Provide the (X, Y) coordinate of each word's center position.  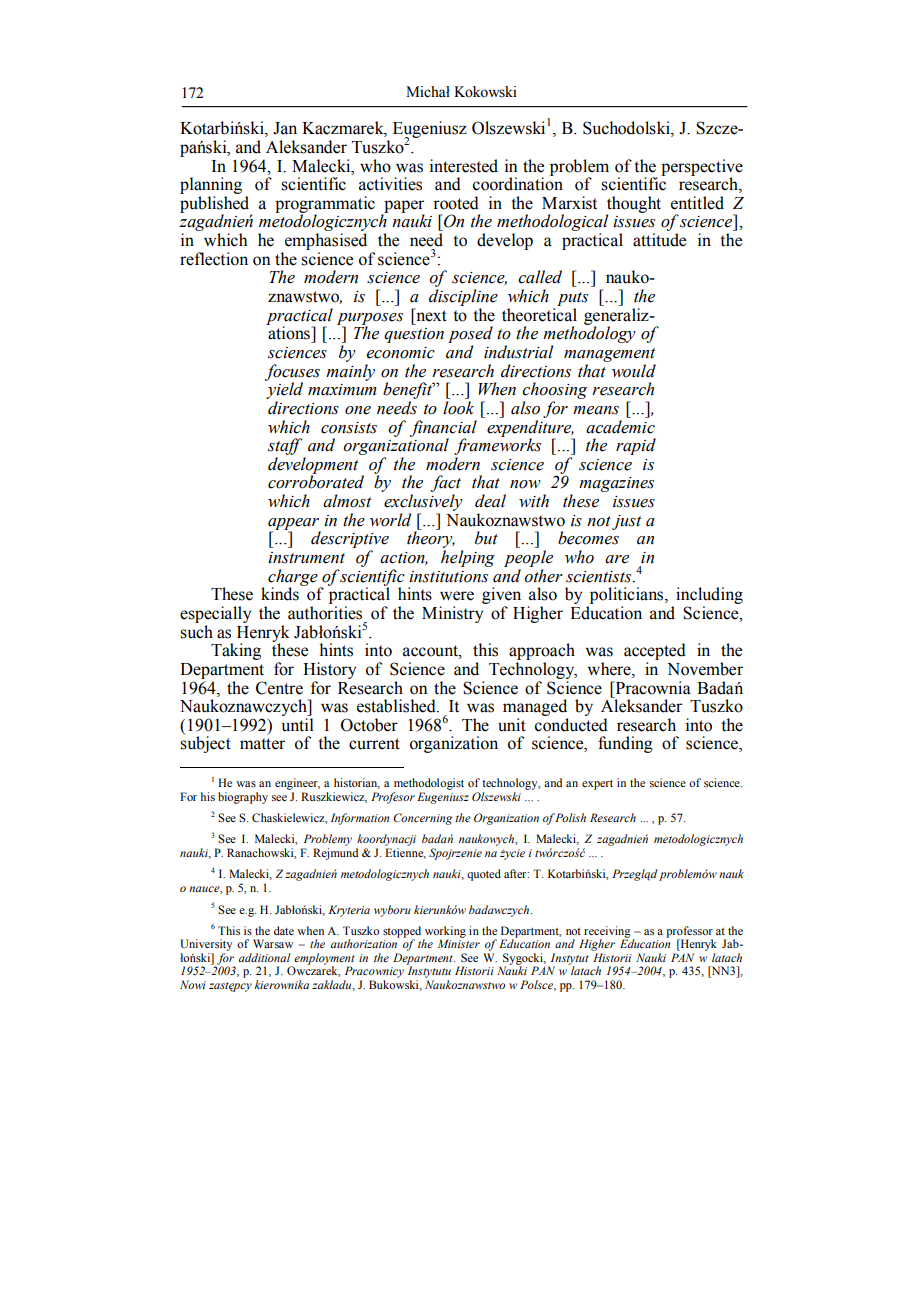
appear (294, 525)
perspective (702, 168)
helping (468, 558)
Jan (285, 128)
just (626, 522)
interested (464, 166)
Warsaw (273, 943)
